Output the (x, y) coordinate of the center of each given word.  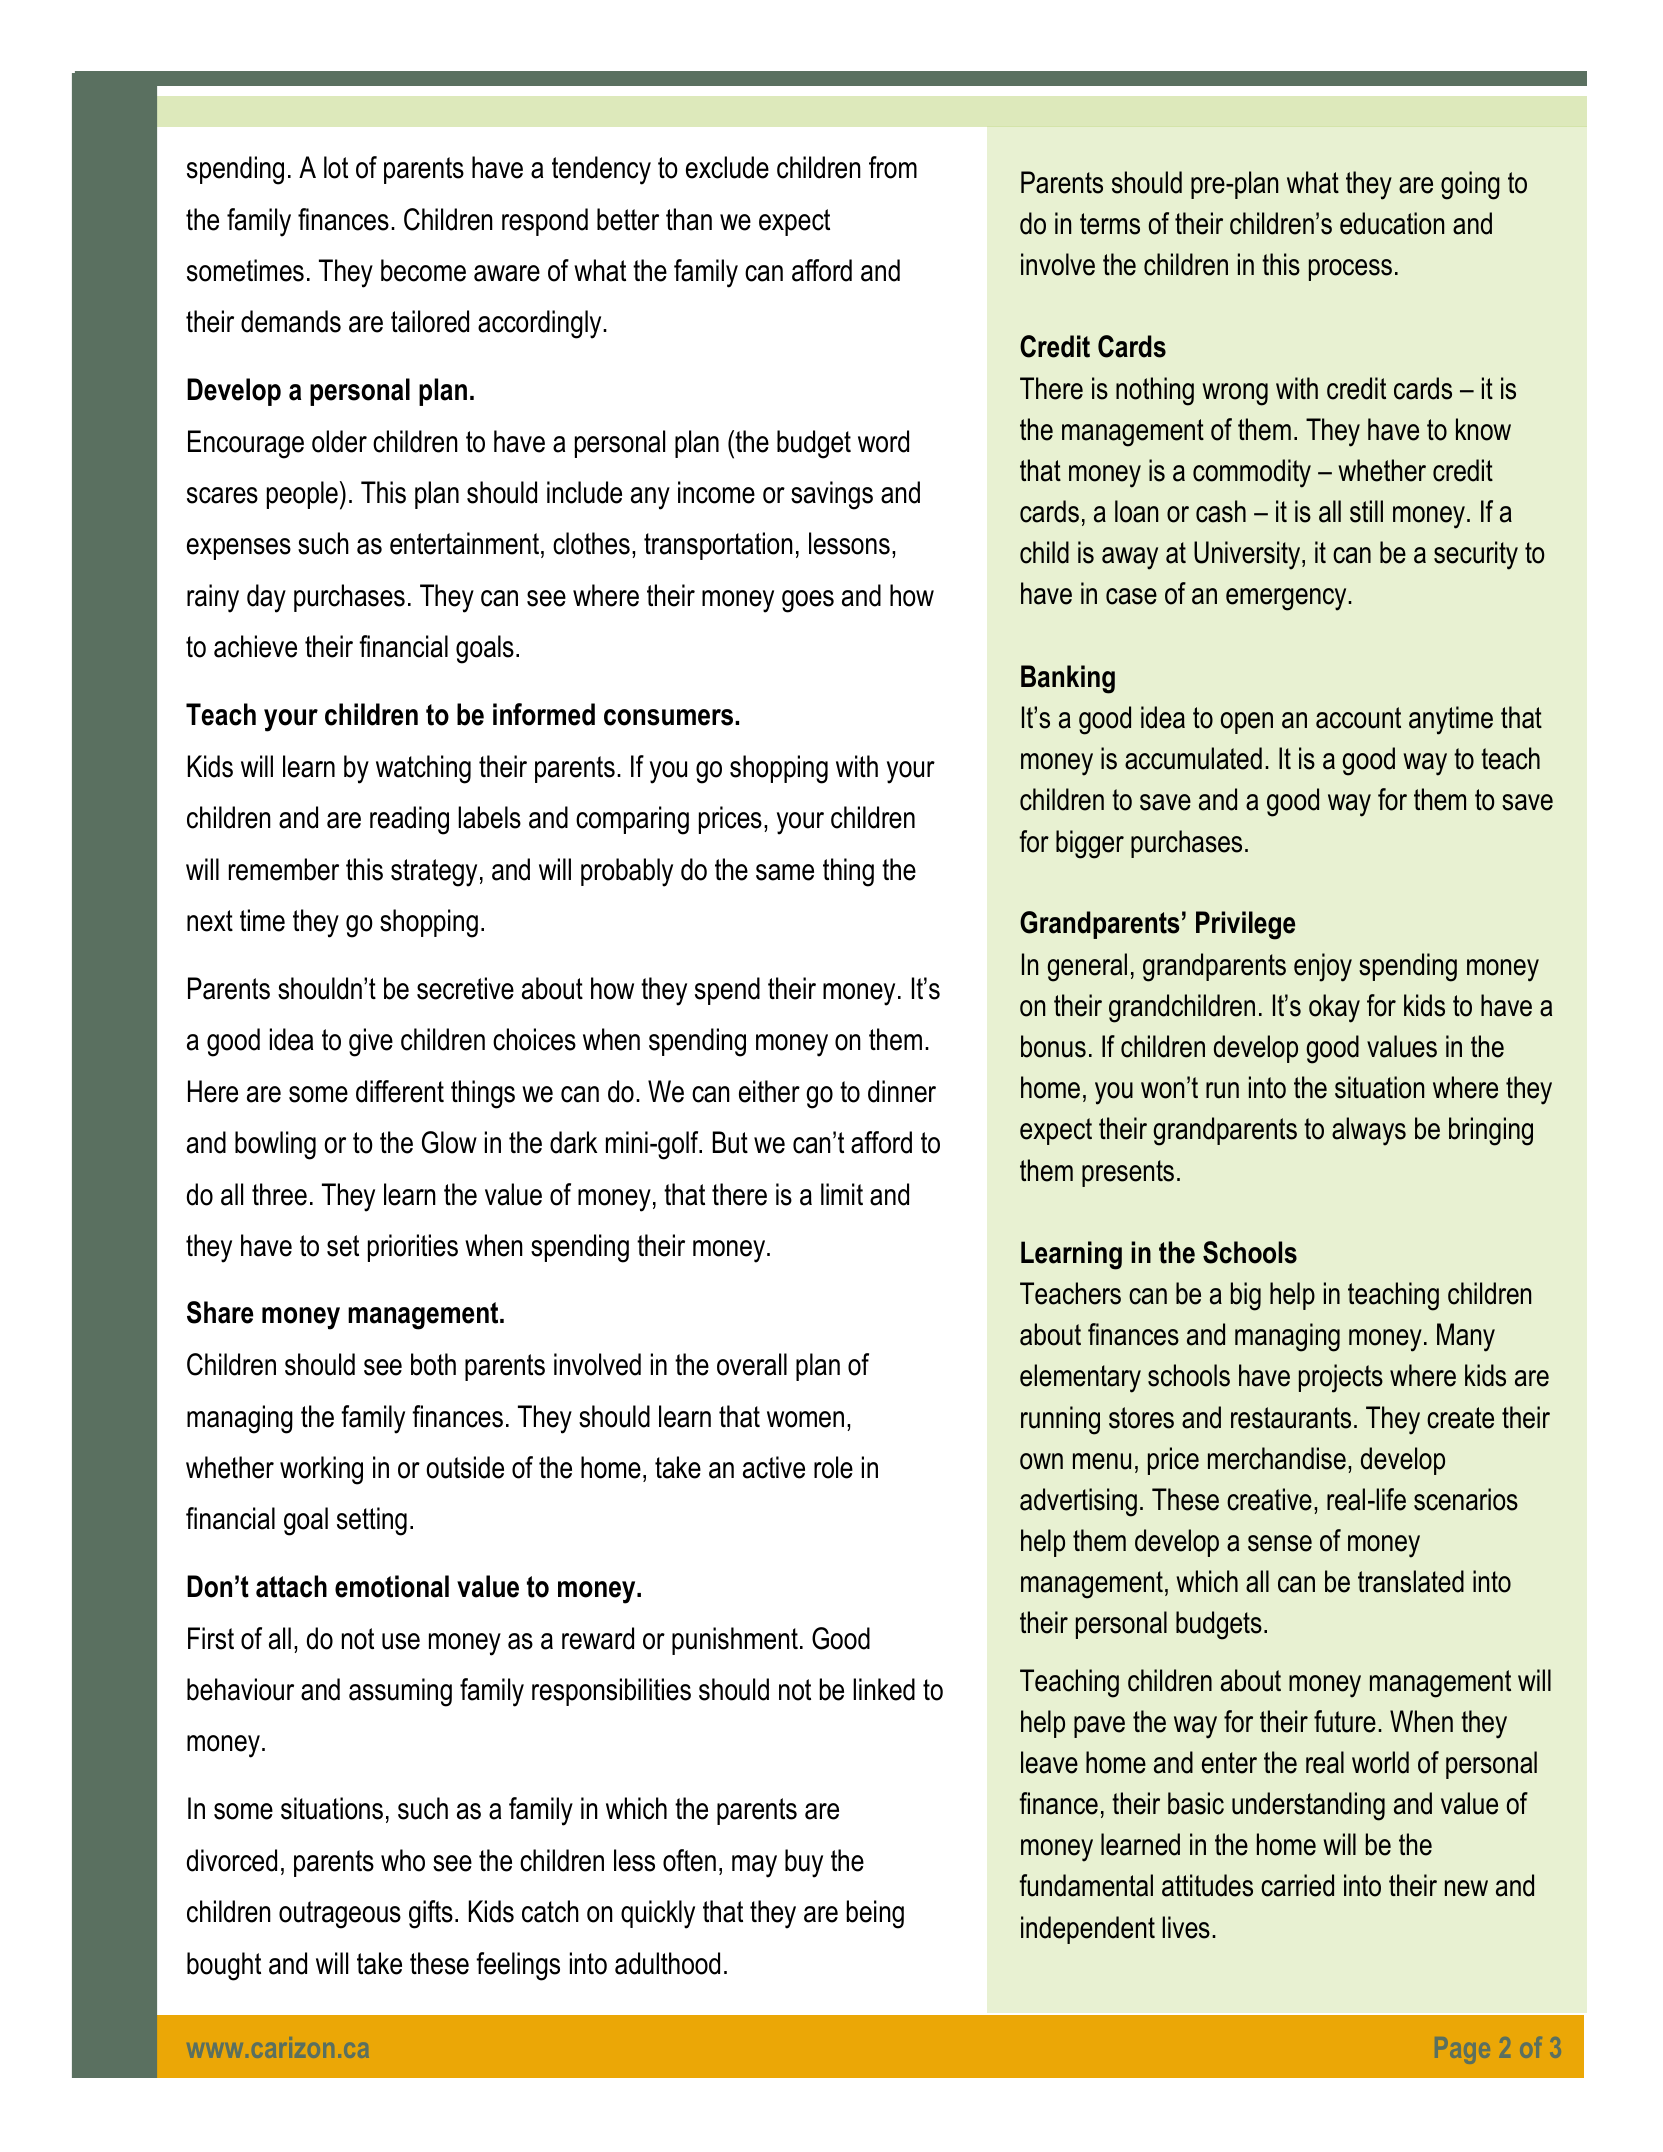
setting (372, 1521)
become (423, 270)
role (833, 1467)
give (371, 1042)
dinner (902, 1091)
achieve (255, 646)
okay (1334, 1008)
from (893, 167)
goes (808, 601)
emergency (1287, 599)
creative (1269, 1499)
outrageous (340, 1915)
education (1392, 223)
